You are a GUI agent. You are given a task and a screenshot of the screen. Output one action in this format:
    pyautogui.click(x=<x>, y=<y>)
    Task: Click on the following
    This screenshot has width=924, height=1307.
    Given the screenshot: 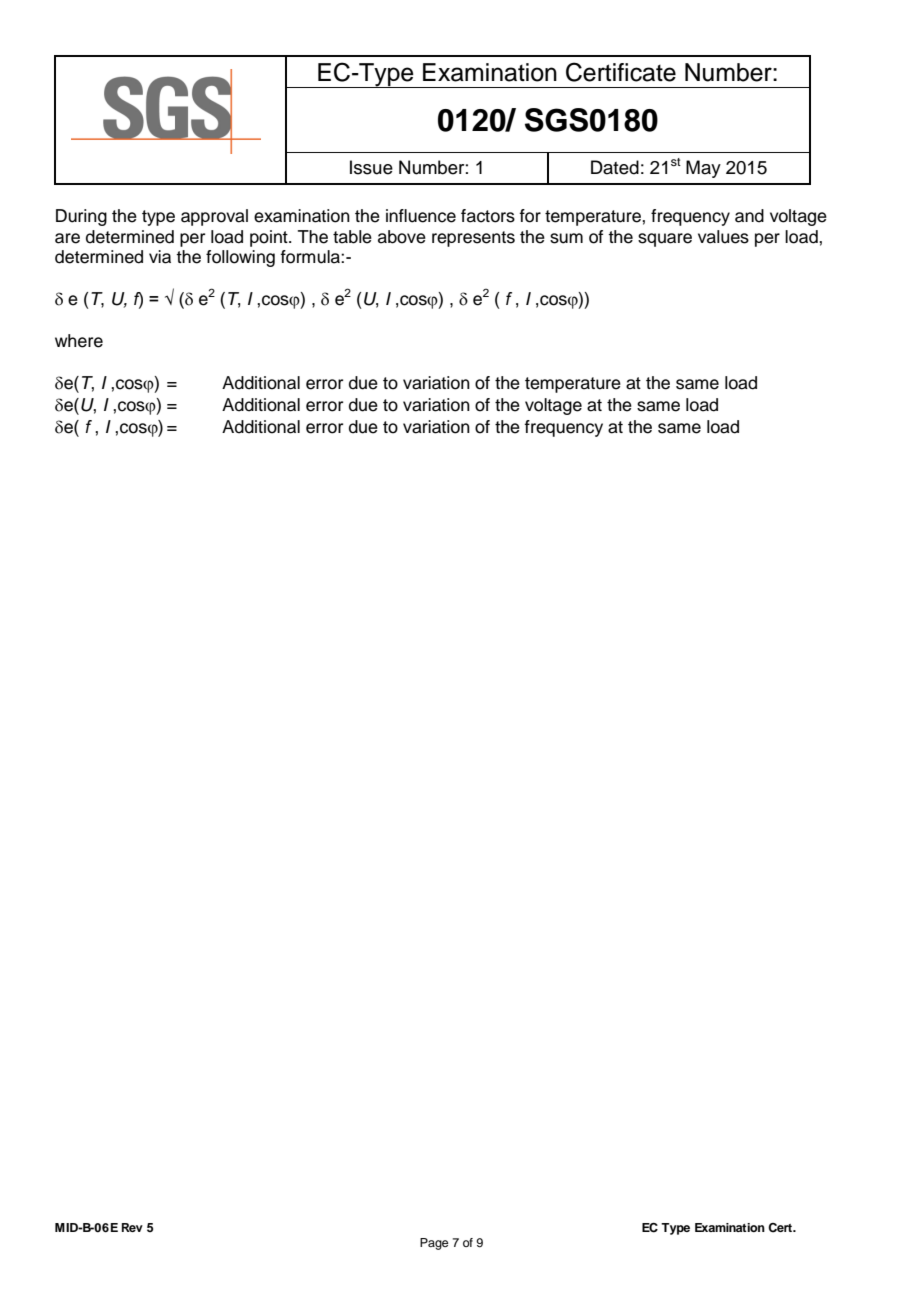 What is the action you would take?
    pyautogui.click(x=240, y=258)
